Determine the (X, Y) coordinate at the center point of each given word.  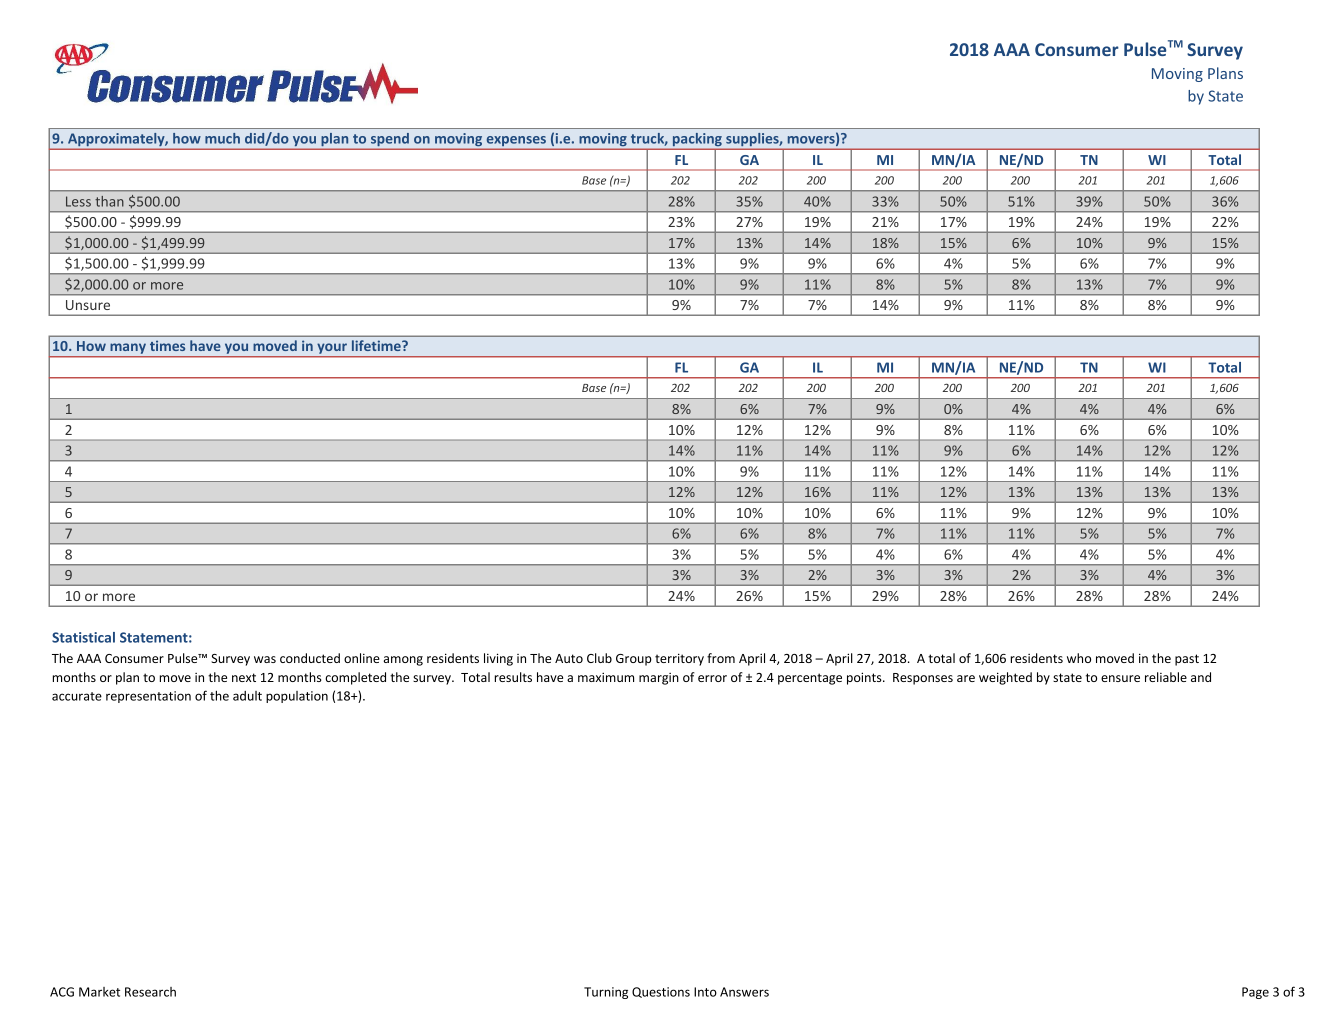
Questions (661, 992)
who (1079, 658)
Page (1255, 993)
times (167, 345)
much (222, 138)
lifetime (377, 345)
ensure (1120, 678)
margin (659, 679)
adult (247, 696)
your (332, 348)
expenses (516, 142)
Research (150, 992)
